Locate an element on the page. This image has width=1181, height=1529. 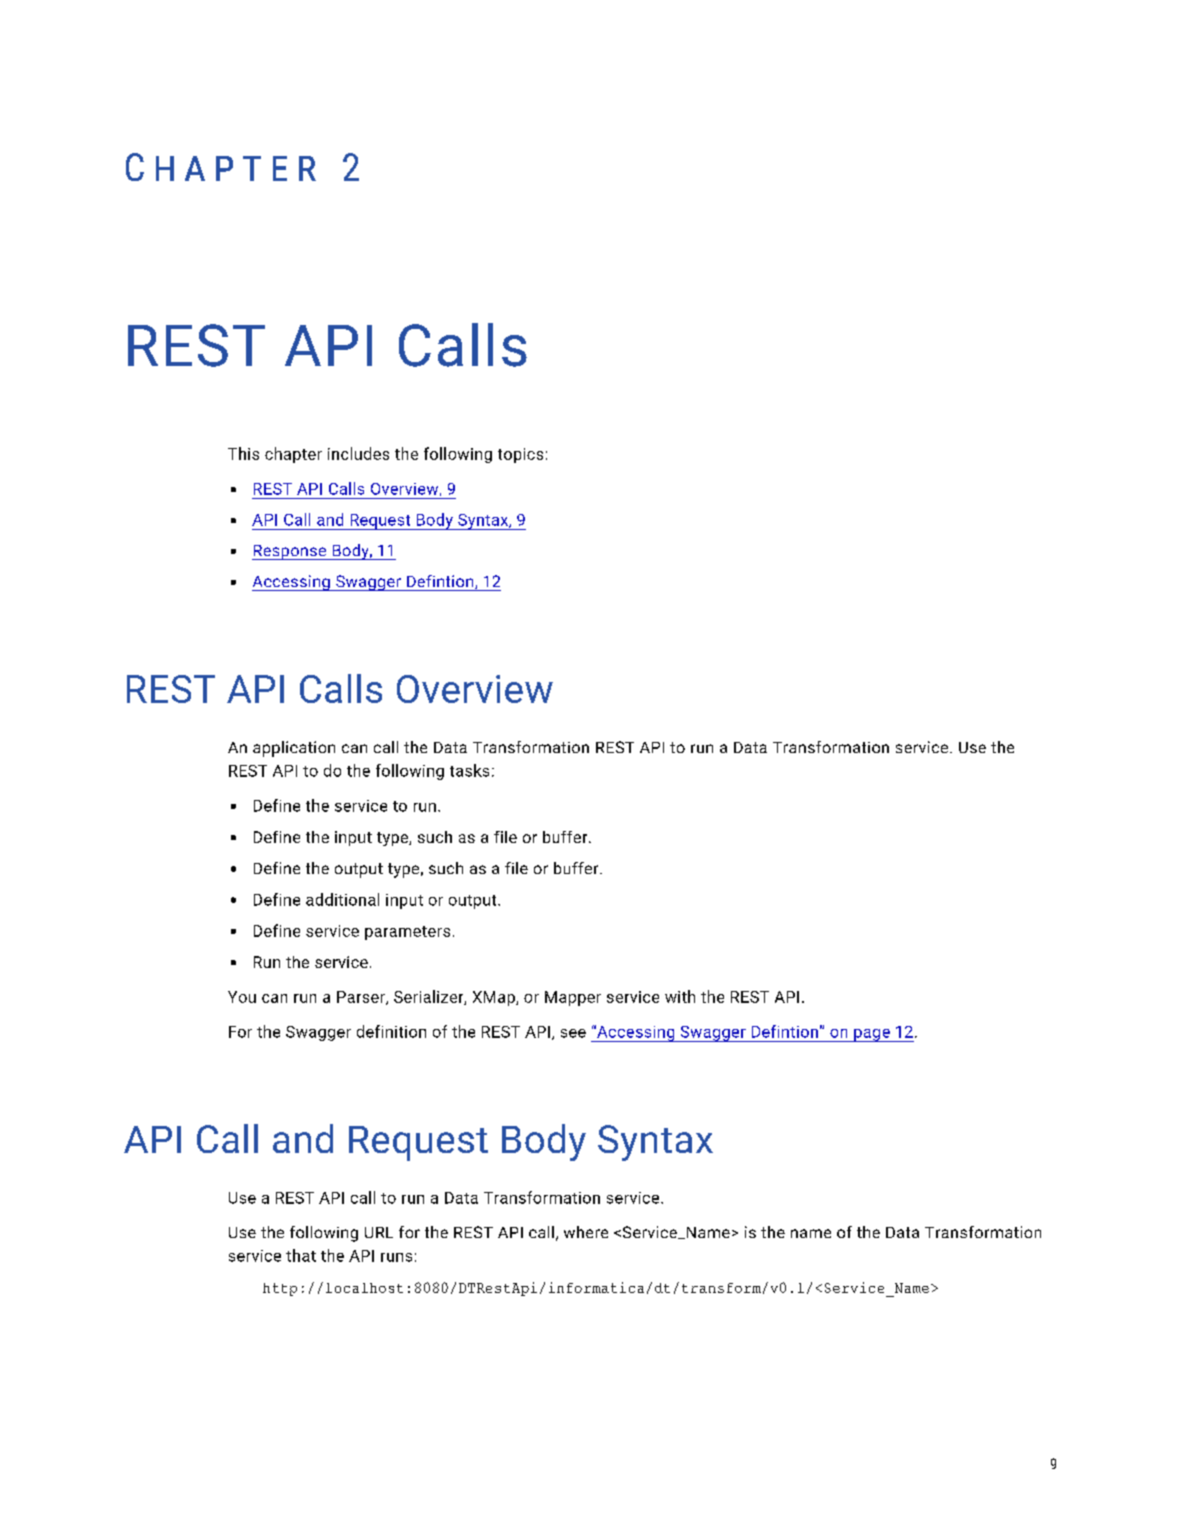
where is located at coordinates (586, 1232).
